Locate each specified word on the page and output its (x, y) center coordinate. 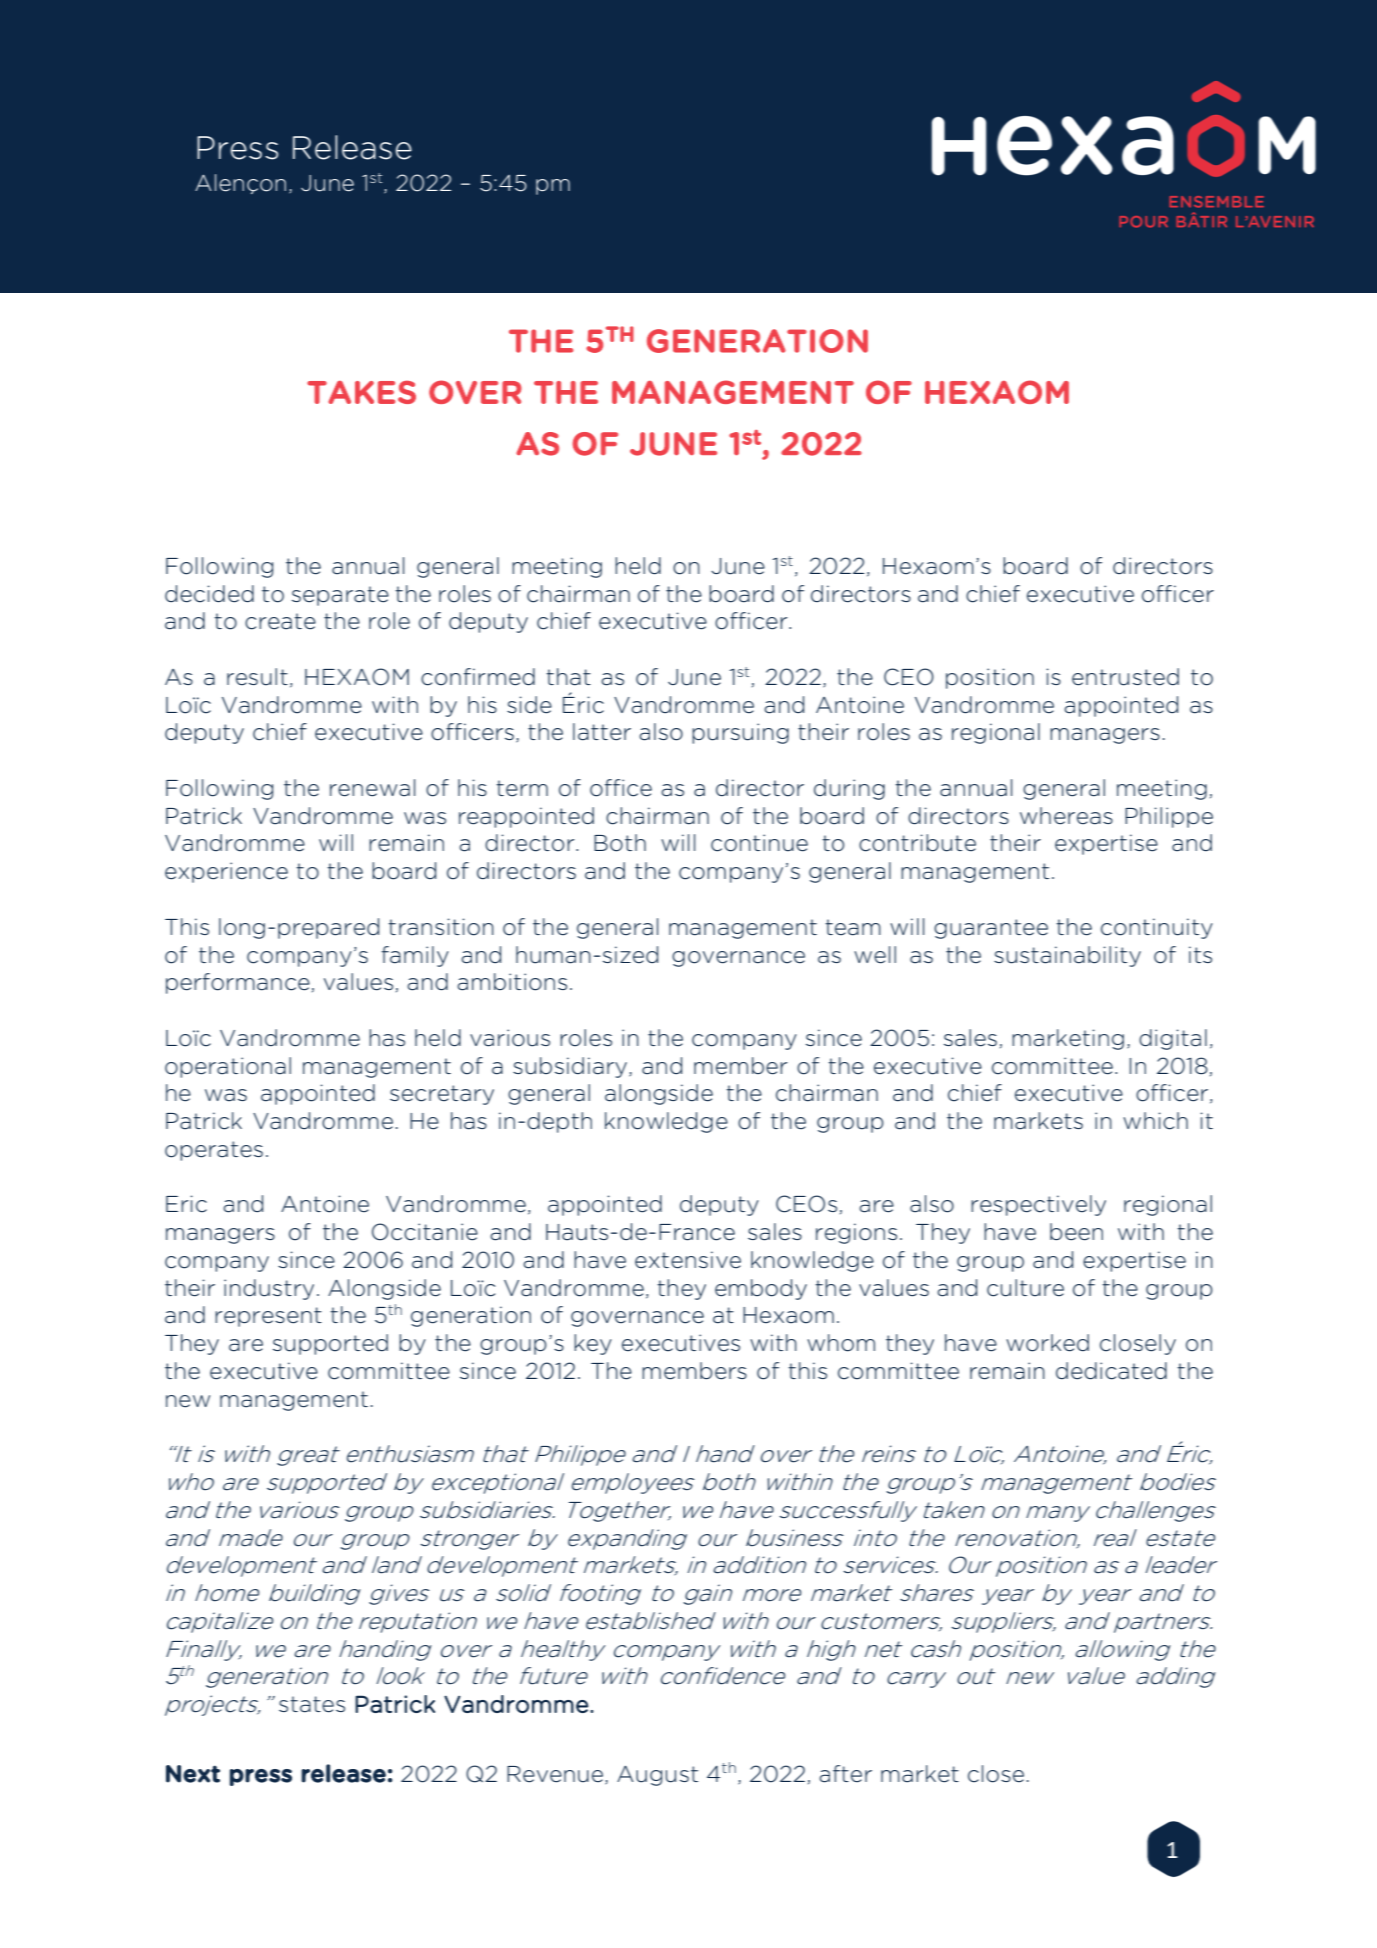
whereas (1066, 816)
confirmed (478, 677)
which (1155, 1121)
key (593, 1344)
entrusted (1125, 677)
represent (268, 1317)
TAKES (361, 392)
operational (228, 1067)
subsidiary (570, 1067)
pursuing (740, 733)
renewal (372, 788)
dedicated (1111, 1371)
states (312, 1704)
